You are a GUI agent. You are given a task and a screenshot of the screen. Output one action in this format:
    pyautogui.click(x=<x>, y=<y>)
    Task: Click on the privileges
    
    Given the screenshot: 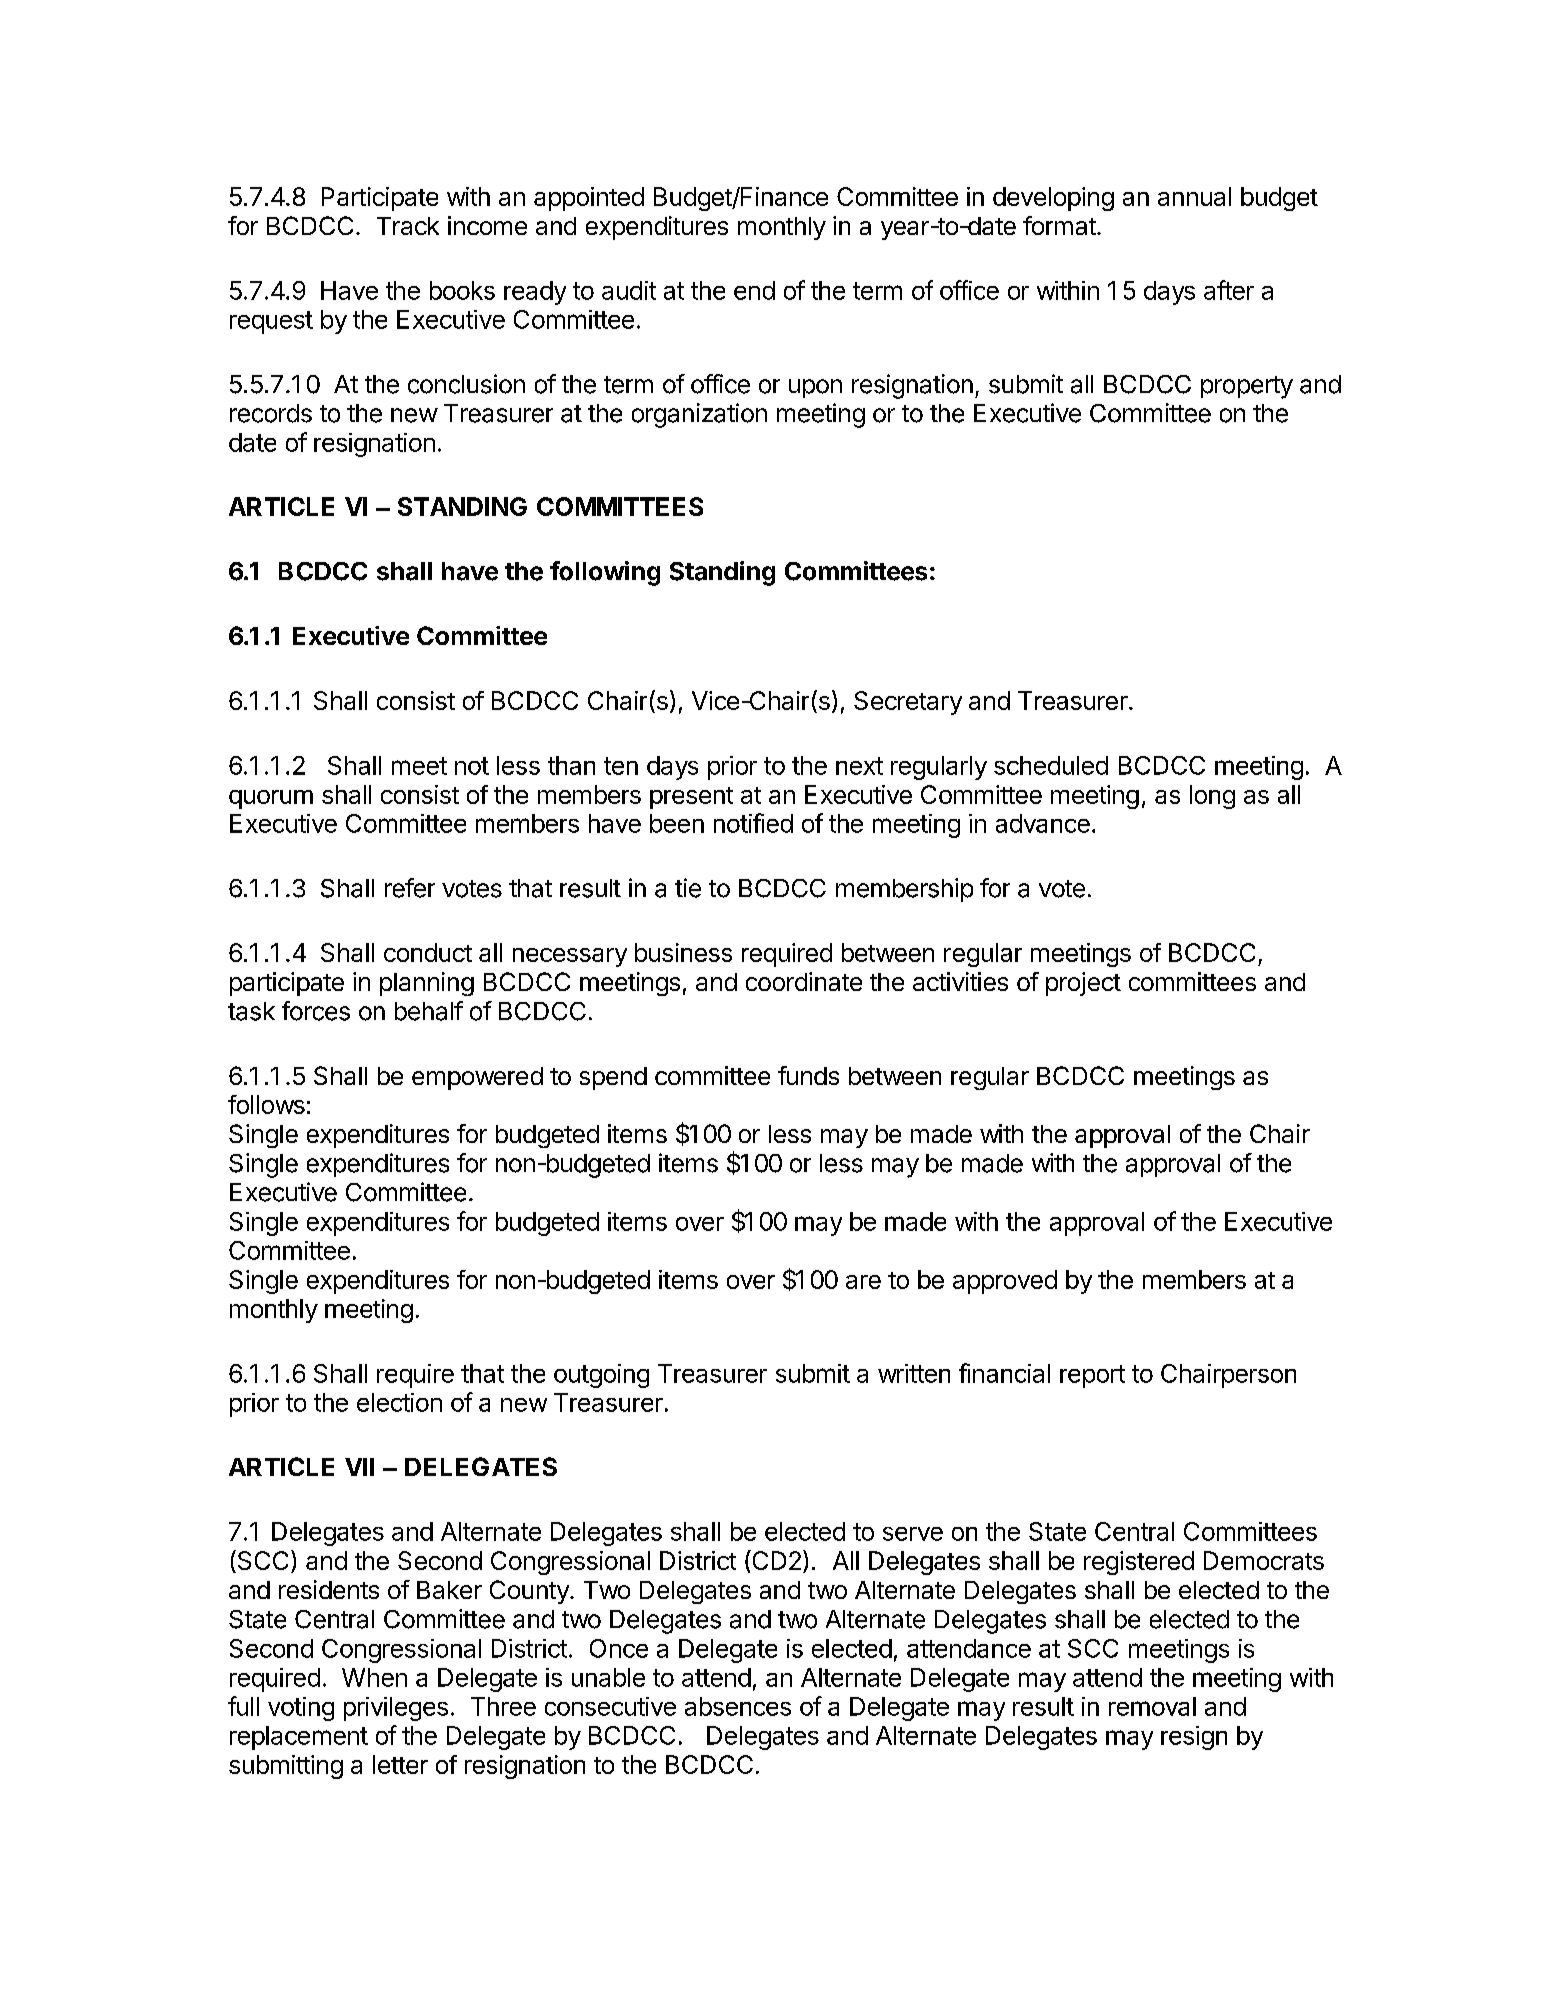 What is the action you would take?
    pyautogui.click(x=396, y=1709)
